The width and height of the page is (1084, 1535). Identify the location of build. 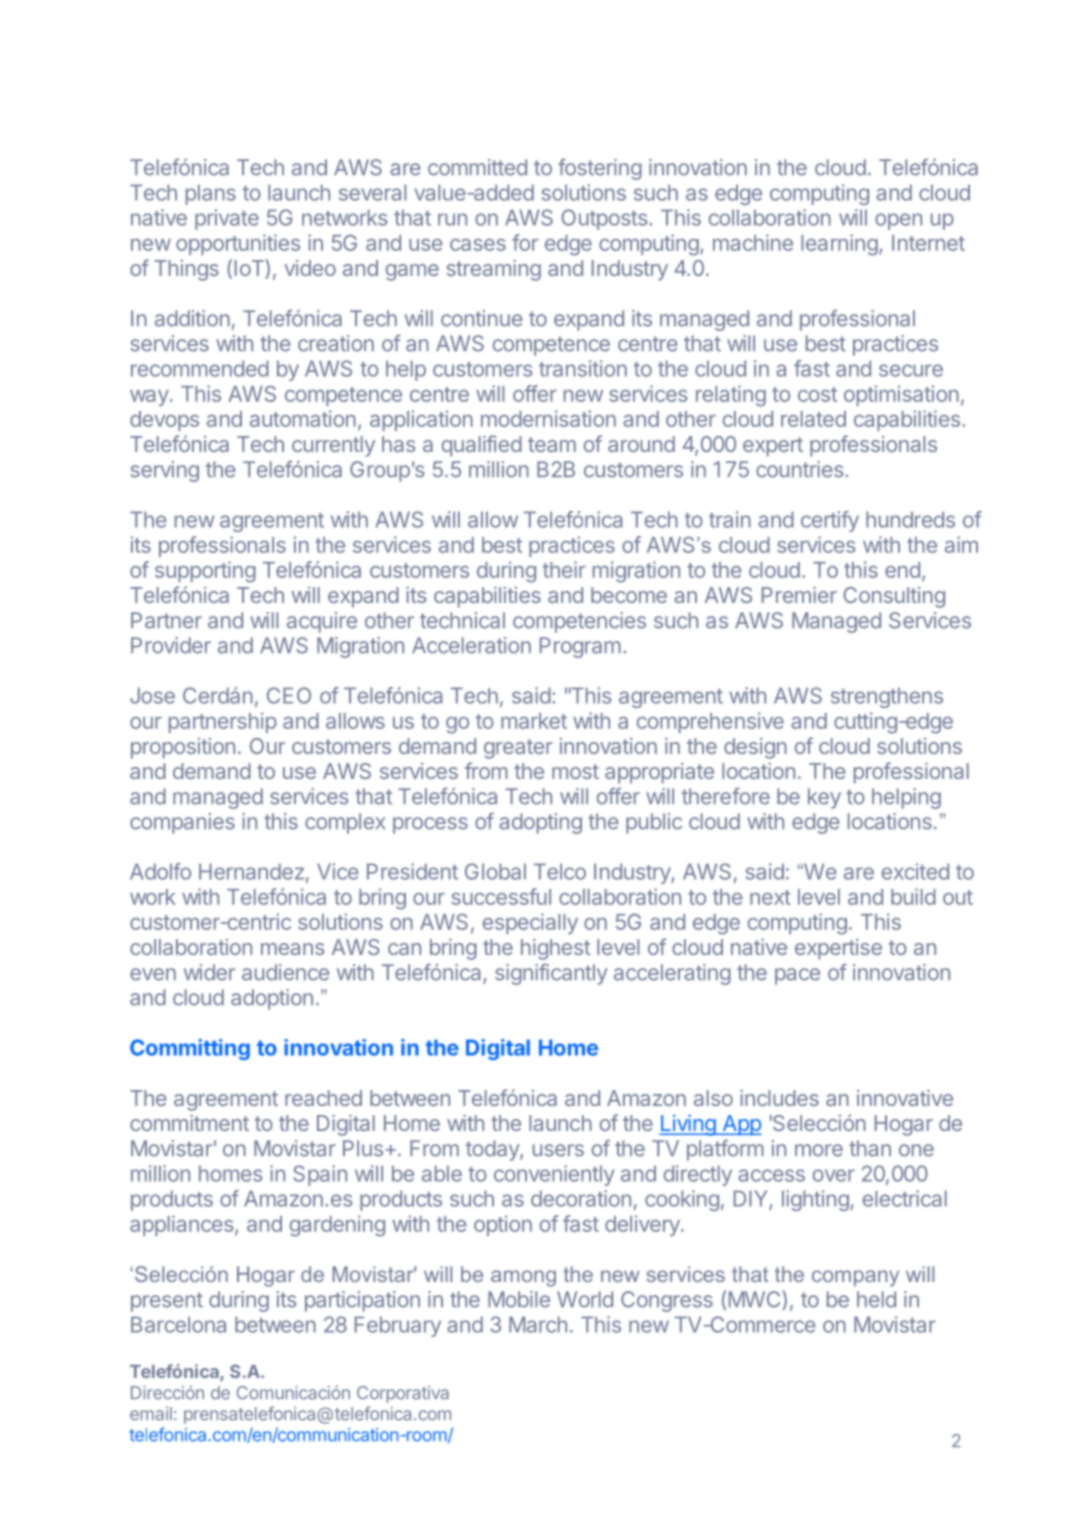
(913, 896).
